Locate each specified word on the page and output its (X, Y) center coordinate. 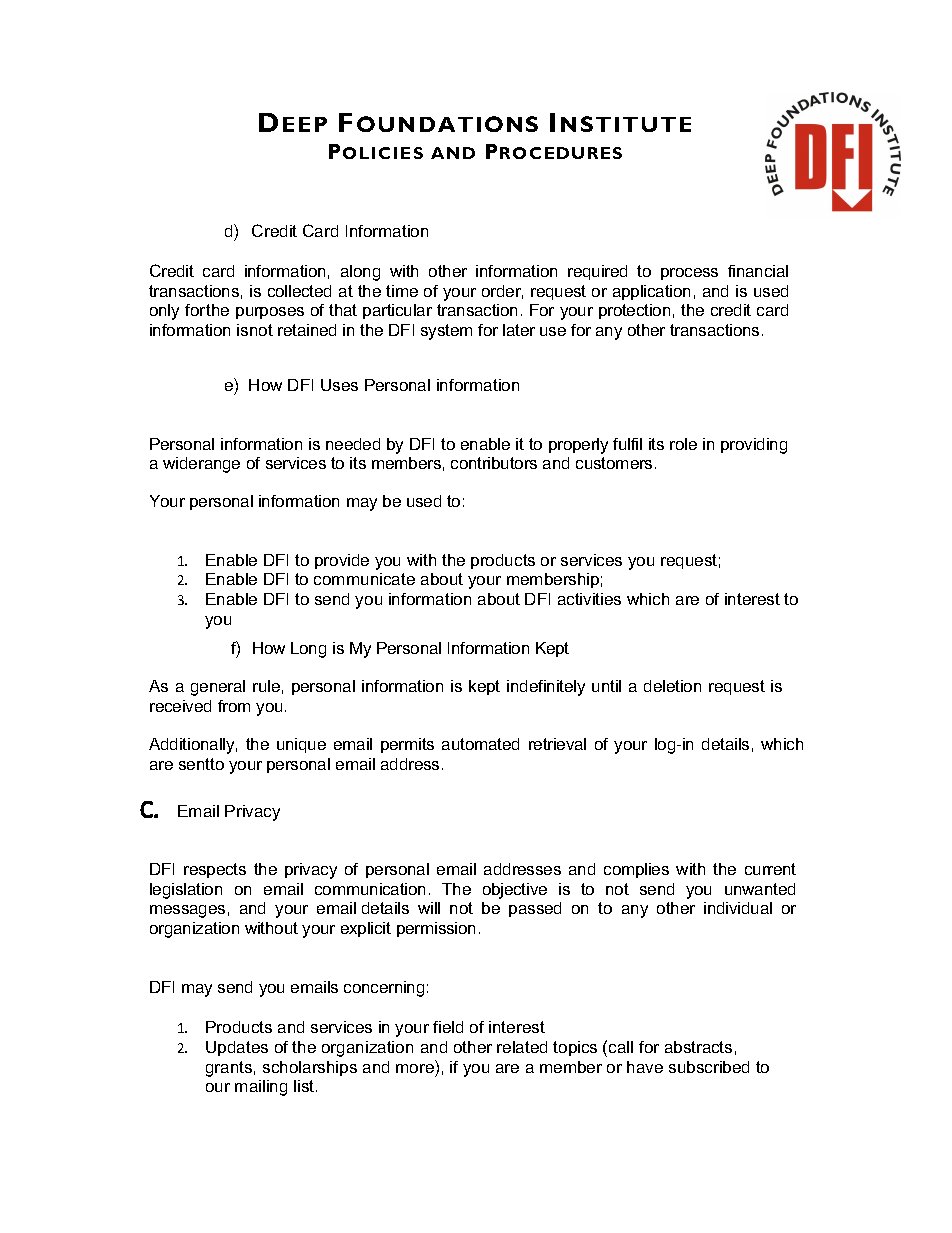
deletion (672, 686)
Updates (237, 1048)
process (689, 274)
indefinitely (546, 688)
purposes (270, 313)
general (218, 688)
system (446, 332)
